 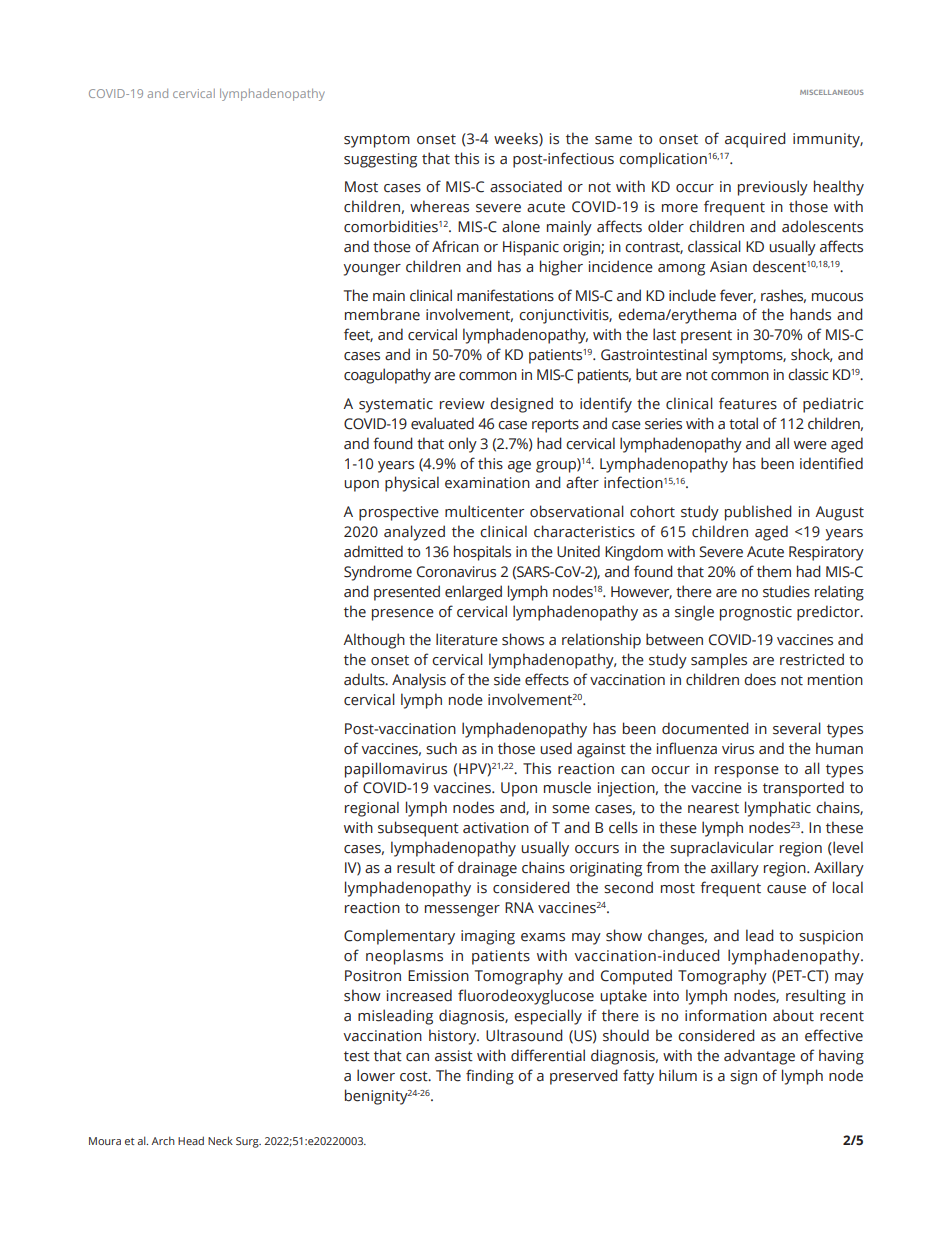 I want to click on advantage, so click(x=759, y=1057).
